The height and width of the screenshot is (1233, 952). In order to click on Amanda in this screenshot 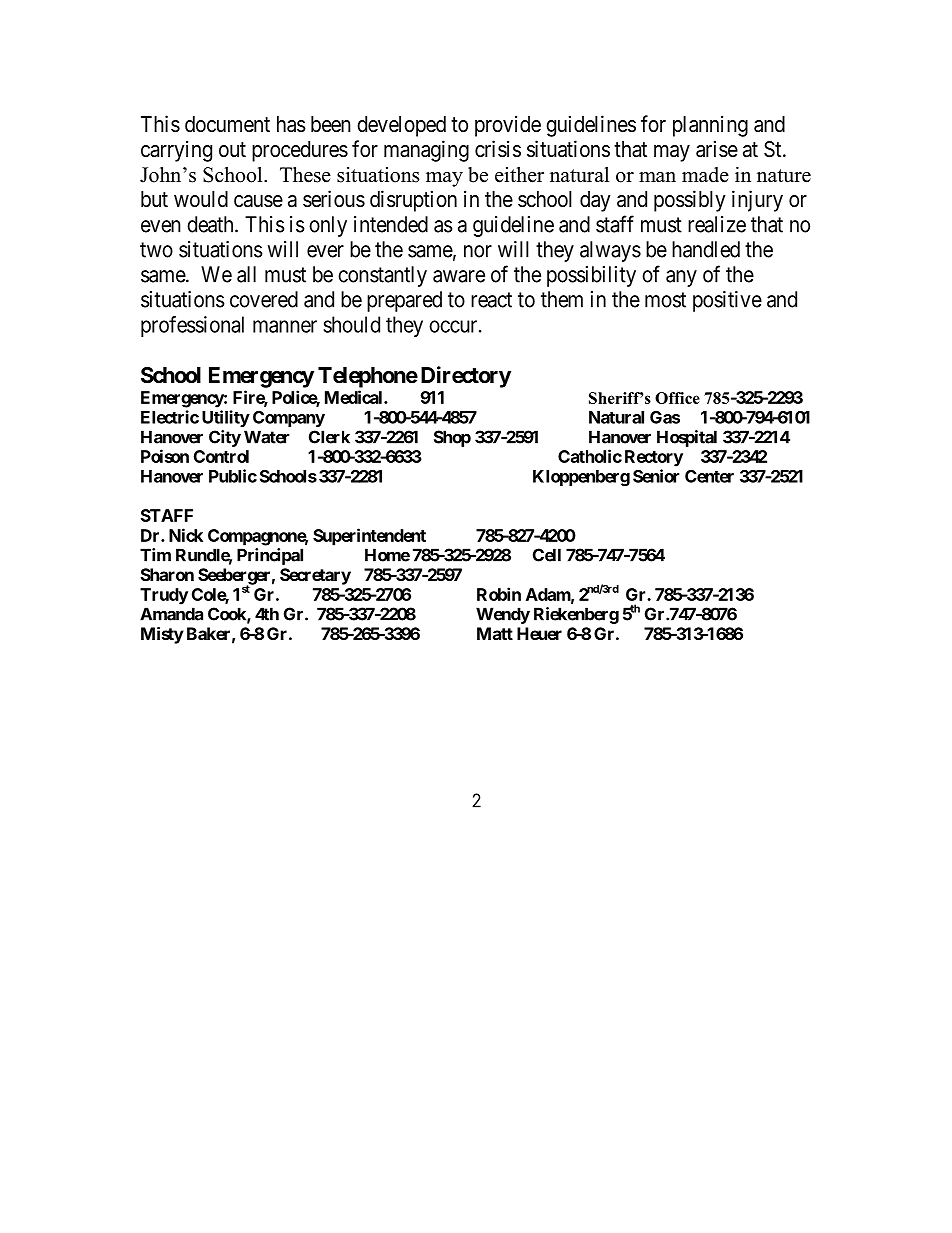, I will do `click(171, 614)`.
